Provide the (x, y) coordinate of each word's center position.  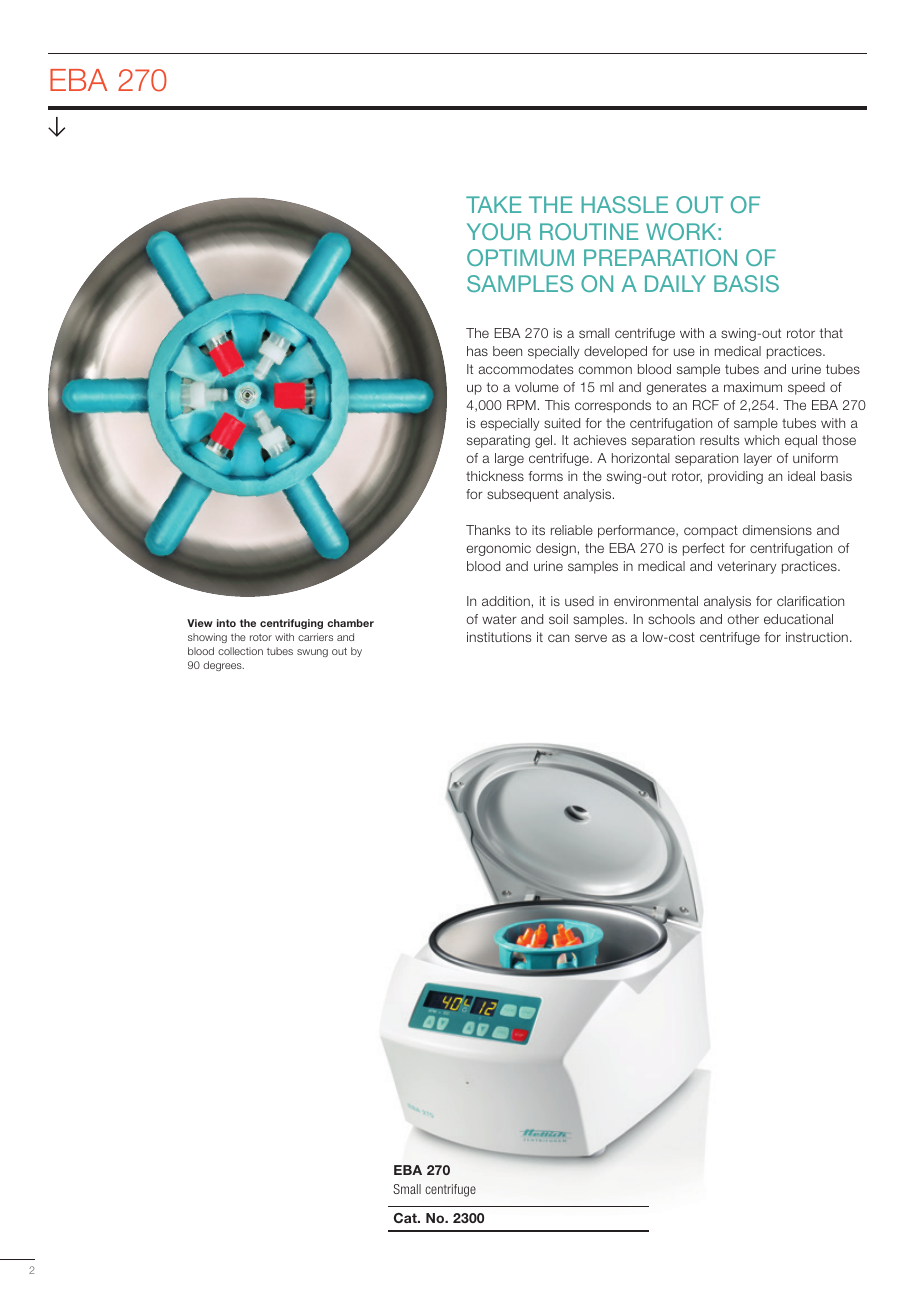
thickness (495, 476)
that (831, 333)
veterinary (747, 567)
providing (735, 477)
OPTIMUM (520, 257)
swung (312, 653)
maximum (753, 387)
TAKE (493, 204)
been (507, 351)
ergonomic (498, 549)
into (226, 623)
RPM (521, 405)
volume (537, 387)
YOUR (499, 231)
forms (545, 476)
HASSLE (624, 204)
